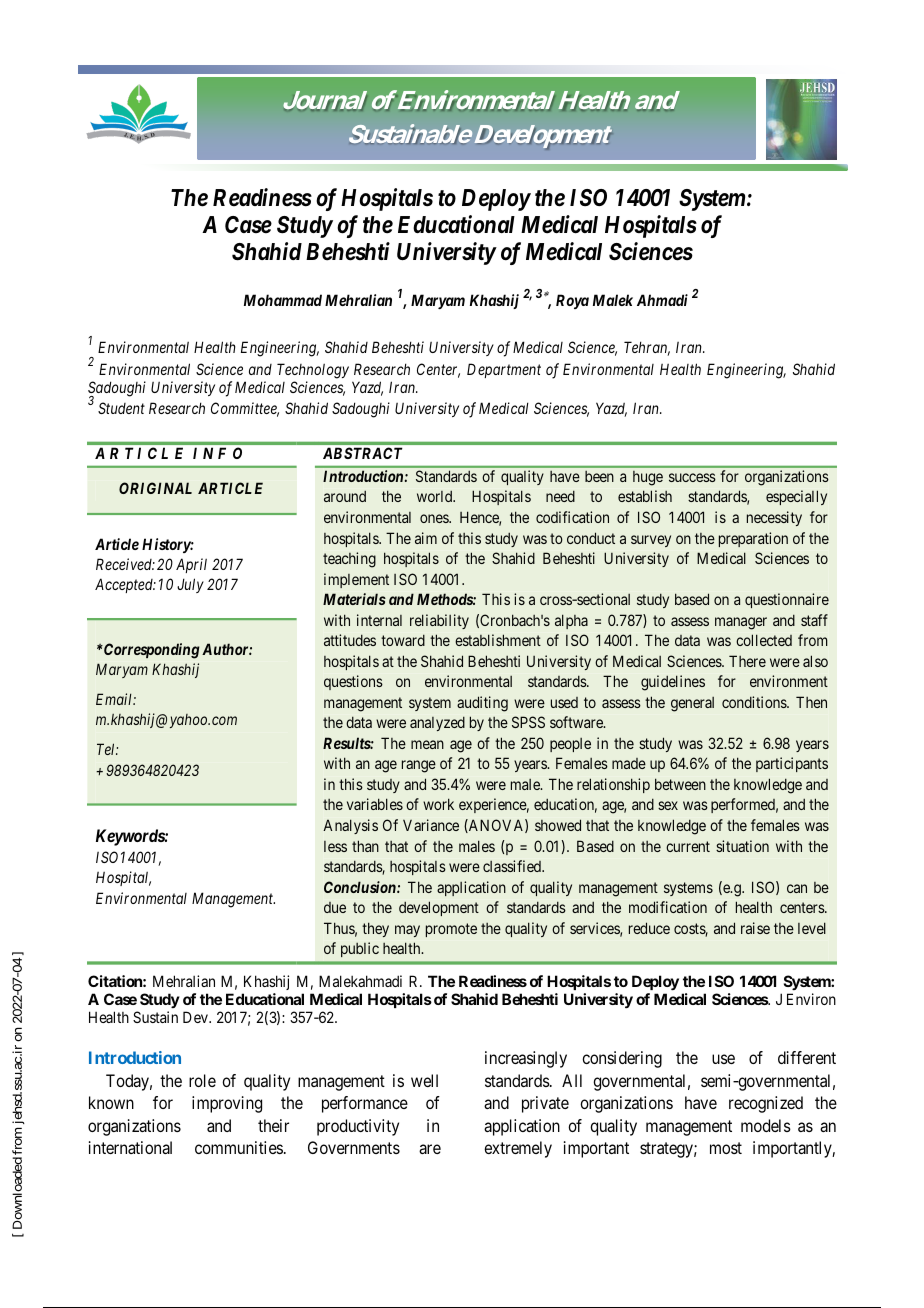  What do you see at coordinates (755, 928) in the page?
I see `raise` at bounding box center [755, 928].
